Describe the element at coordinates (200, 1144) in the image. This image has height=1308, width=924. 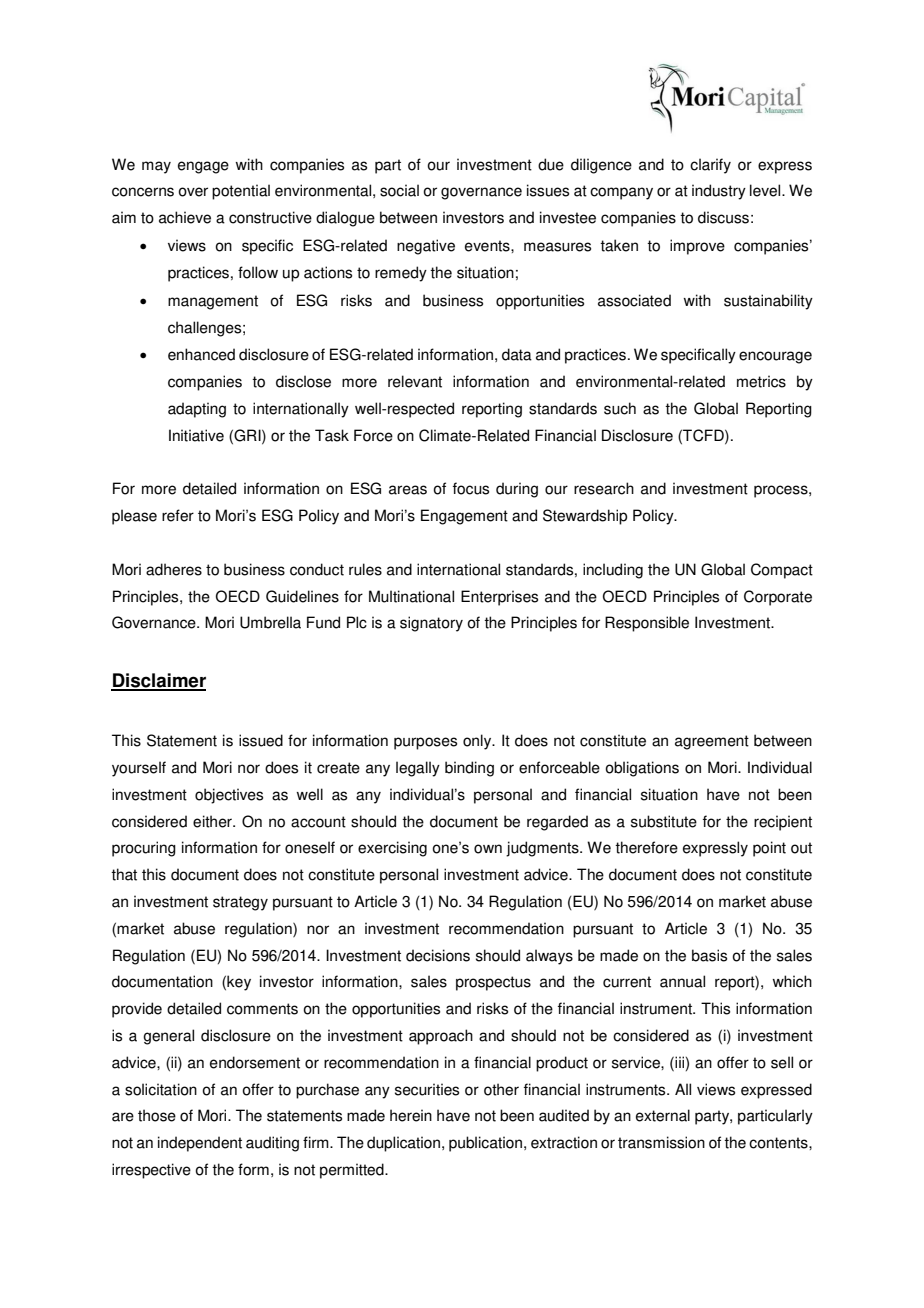
I see `independent` at that location.
